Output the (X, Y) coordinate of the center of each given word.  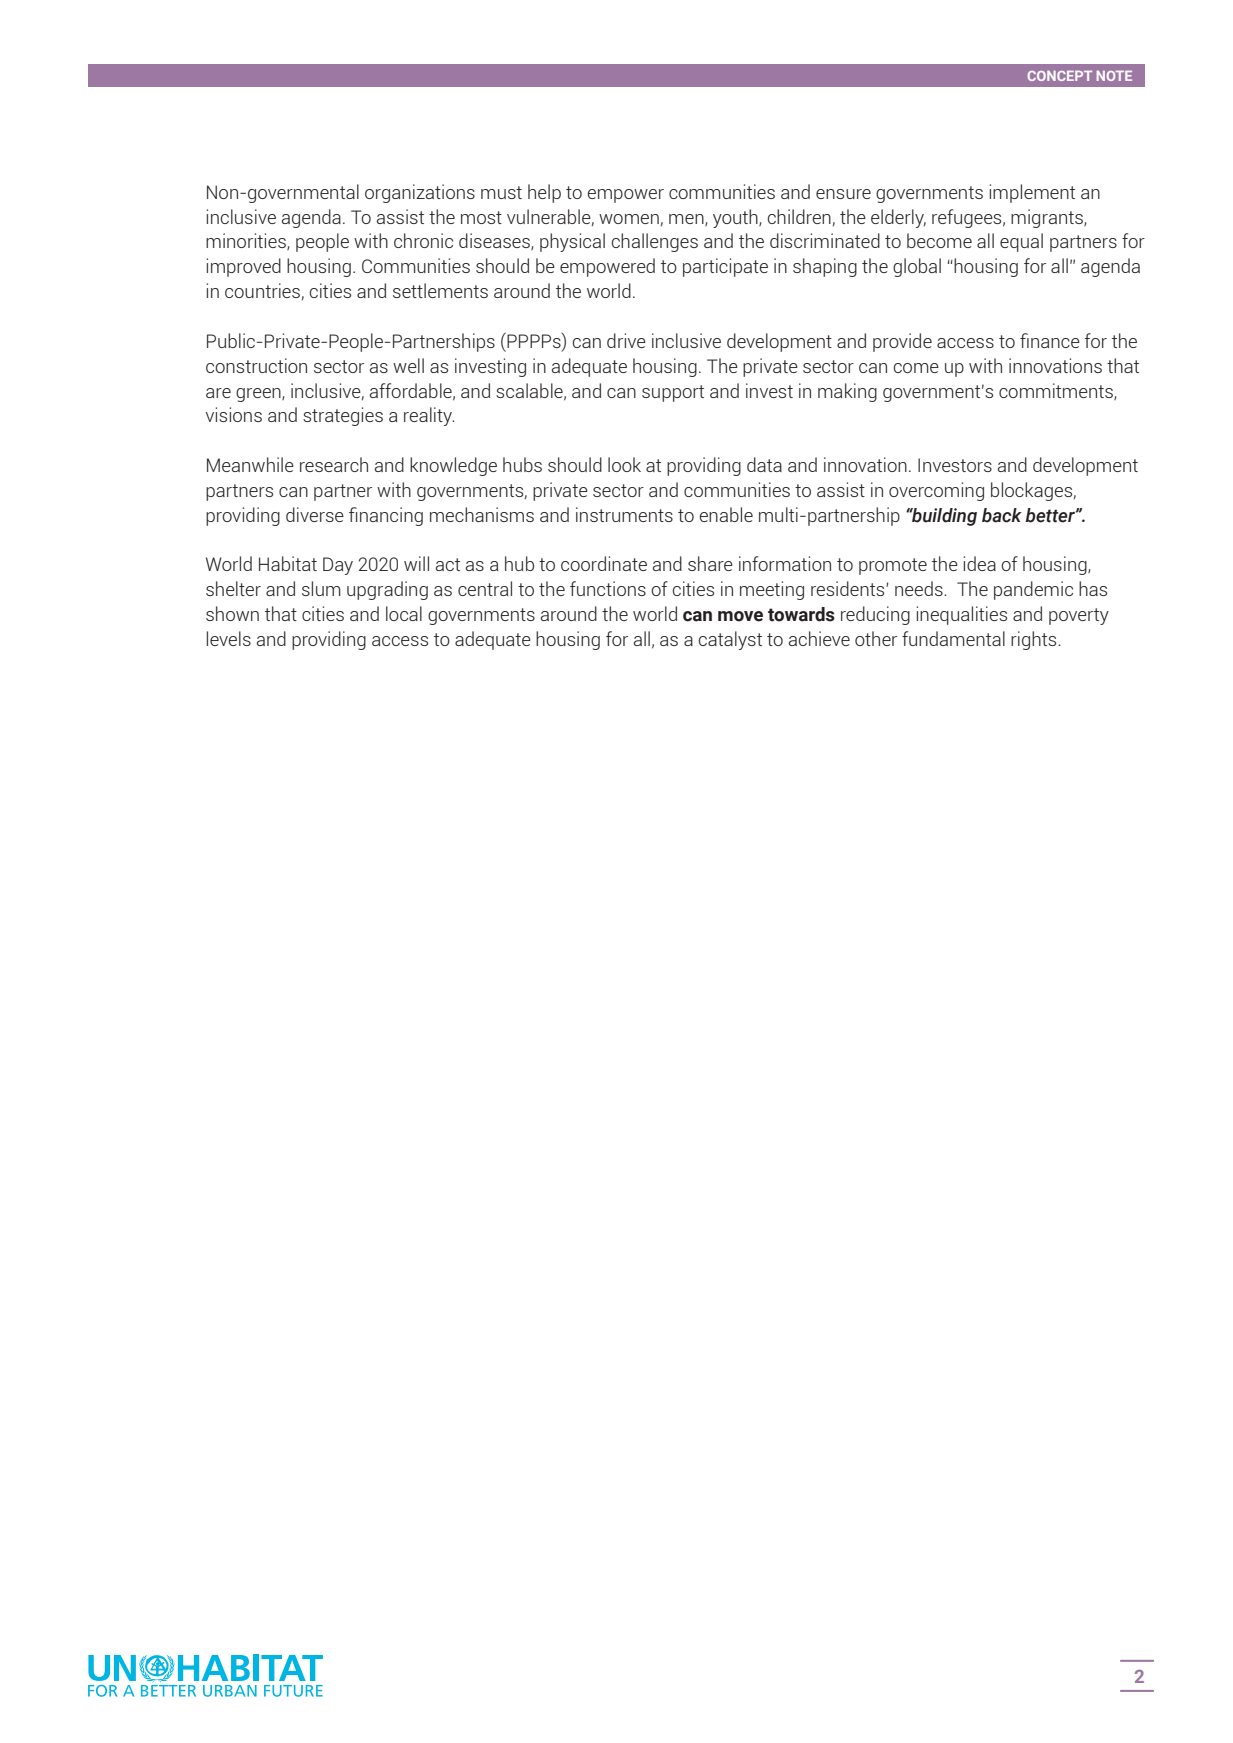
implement (1032, 193)
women (629, 219)
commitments (1057, 391)
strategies (343, 416)
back (1002, 515)
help (544, 193)
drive (626, 340)
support (673, 393)
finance (1050, 340)
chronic (423, 240)
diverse (315, 514)
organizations (420, 193)
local (404, 613)
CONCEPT (1060, 76)
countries (262, 290)
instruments (624, 514)
